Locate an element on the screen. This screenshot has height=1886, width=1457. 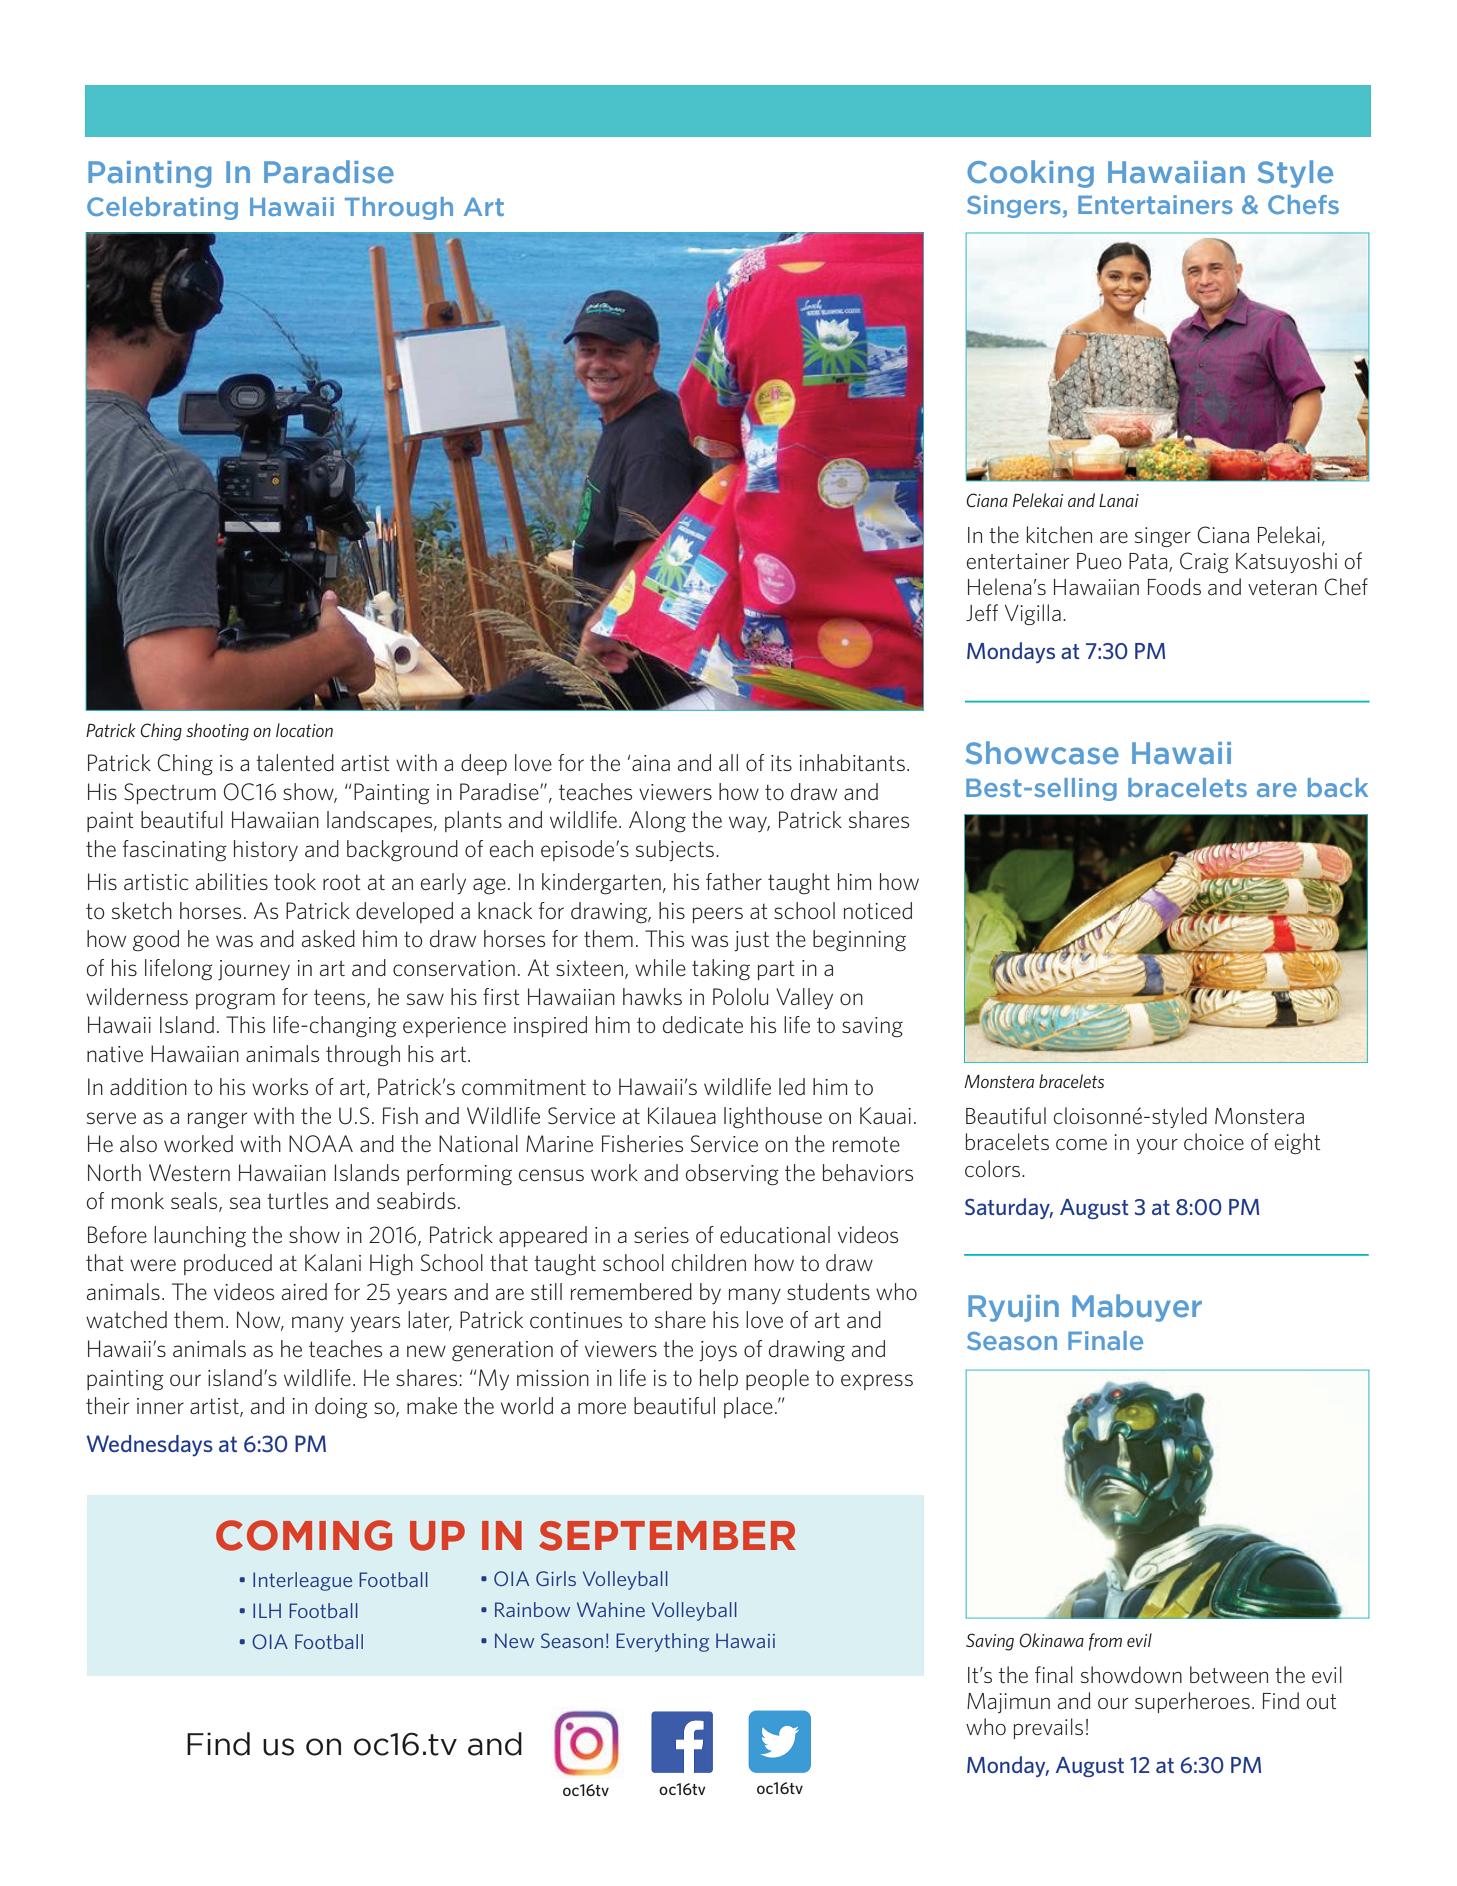
kitchen is located at coordinates (1059, 535).
